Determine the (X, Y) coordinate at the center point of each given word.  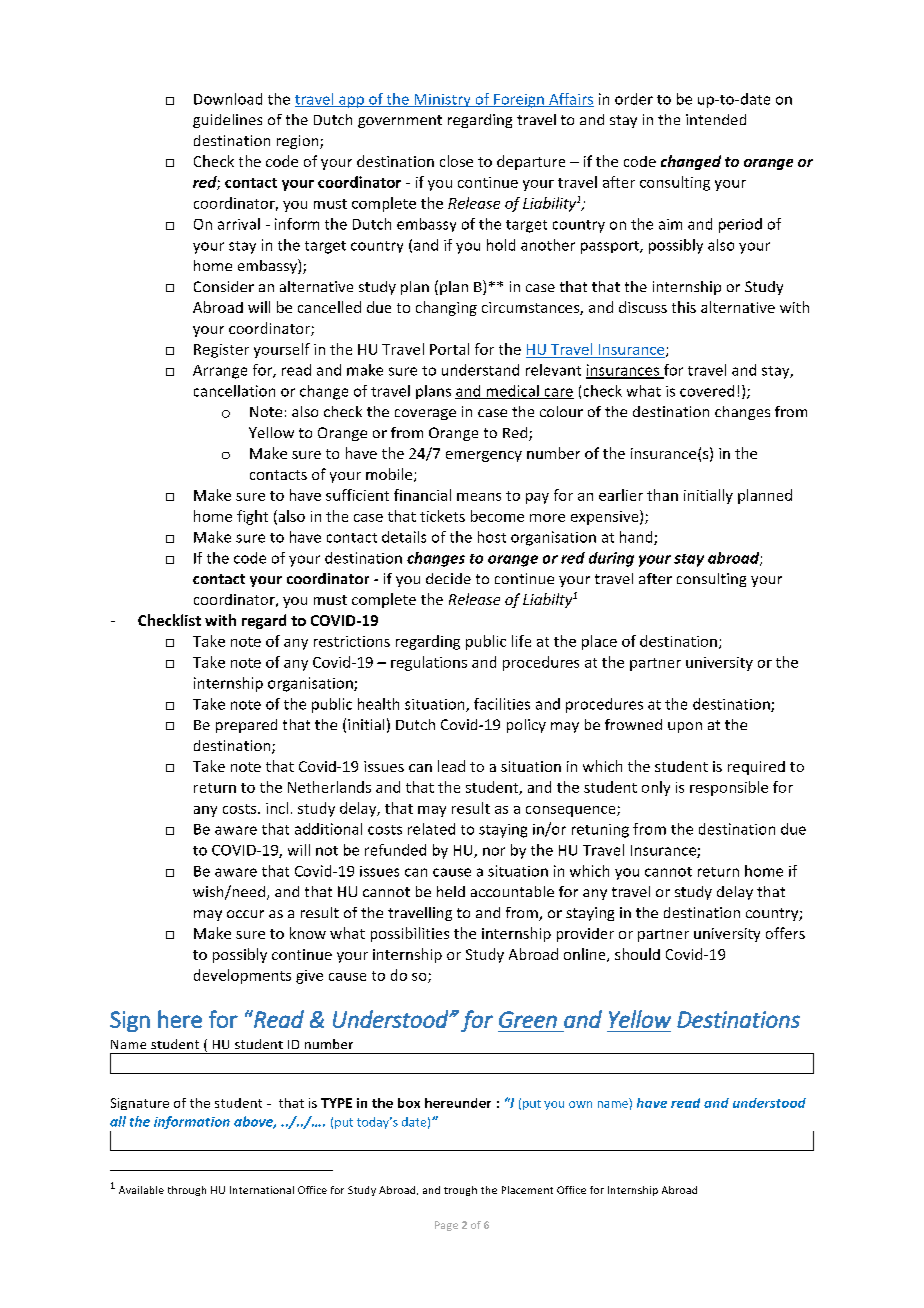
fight (252, 517)
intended (716, 119)
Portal (449, 349)
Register (221, 351)
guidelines (227, 121)
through (187, 1191)
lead (451, 766)
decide (448, 578)
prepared (246, 726)
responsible (729, 788)
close (456, 161)
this (684, 307)
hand (637, 538)
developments (242, 976)
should (637, 954)
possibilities (410, 934)
